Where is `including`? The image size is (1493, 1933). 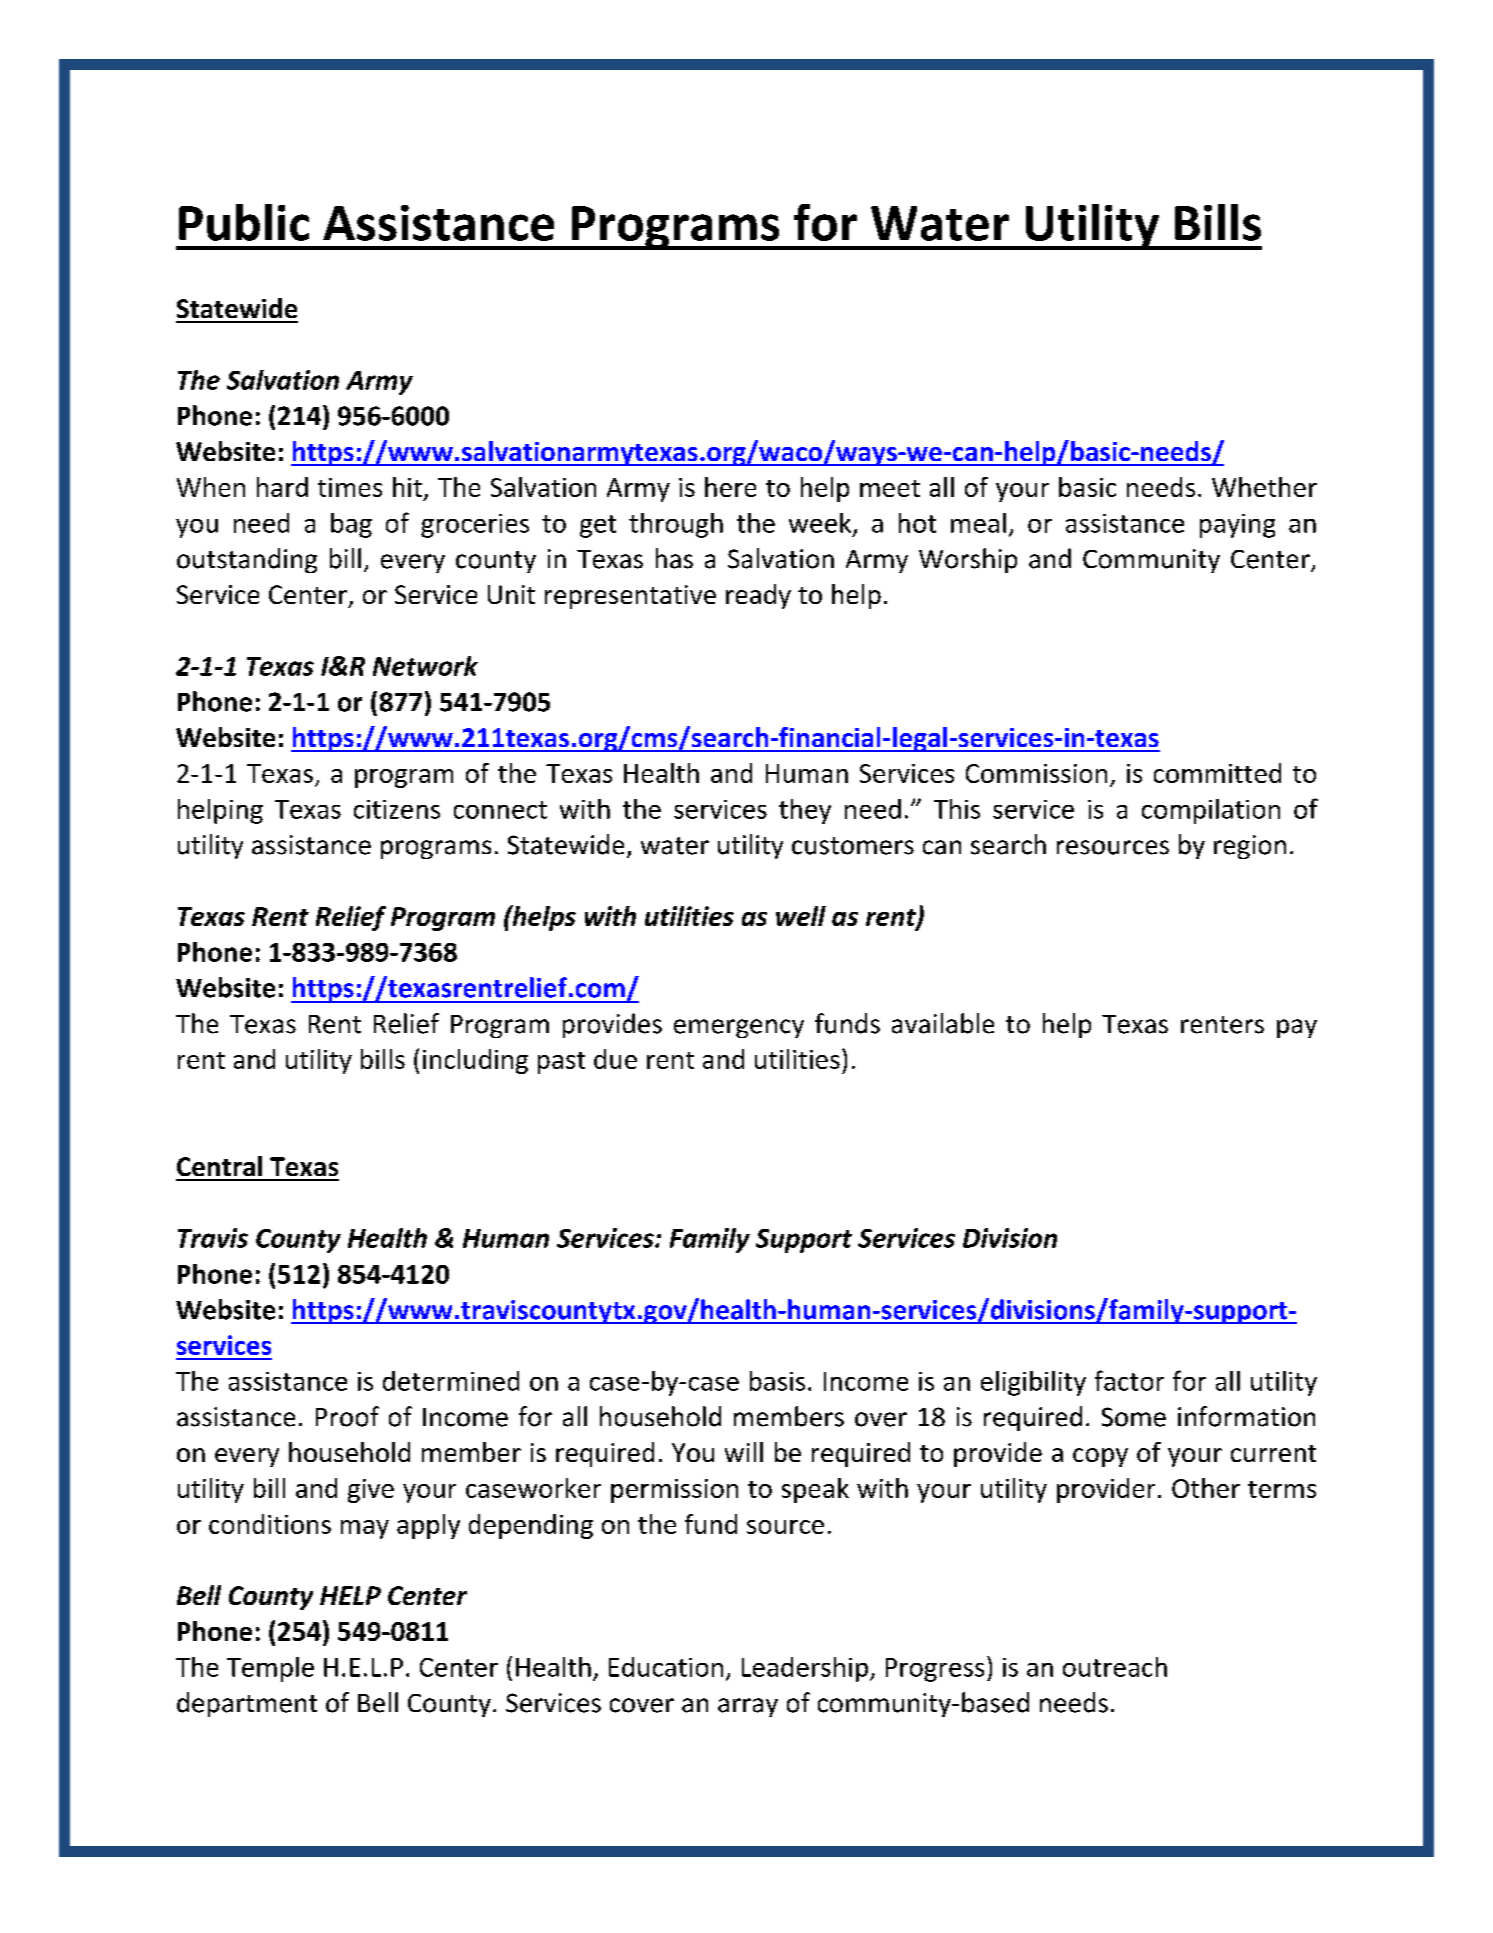 including is located at coordinates (475, 1061).
